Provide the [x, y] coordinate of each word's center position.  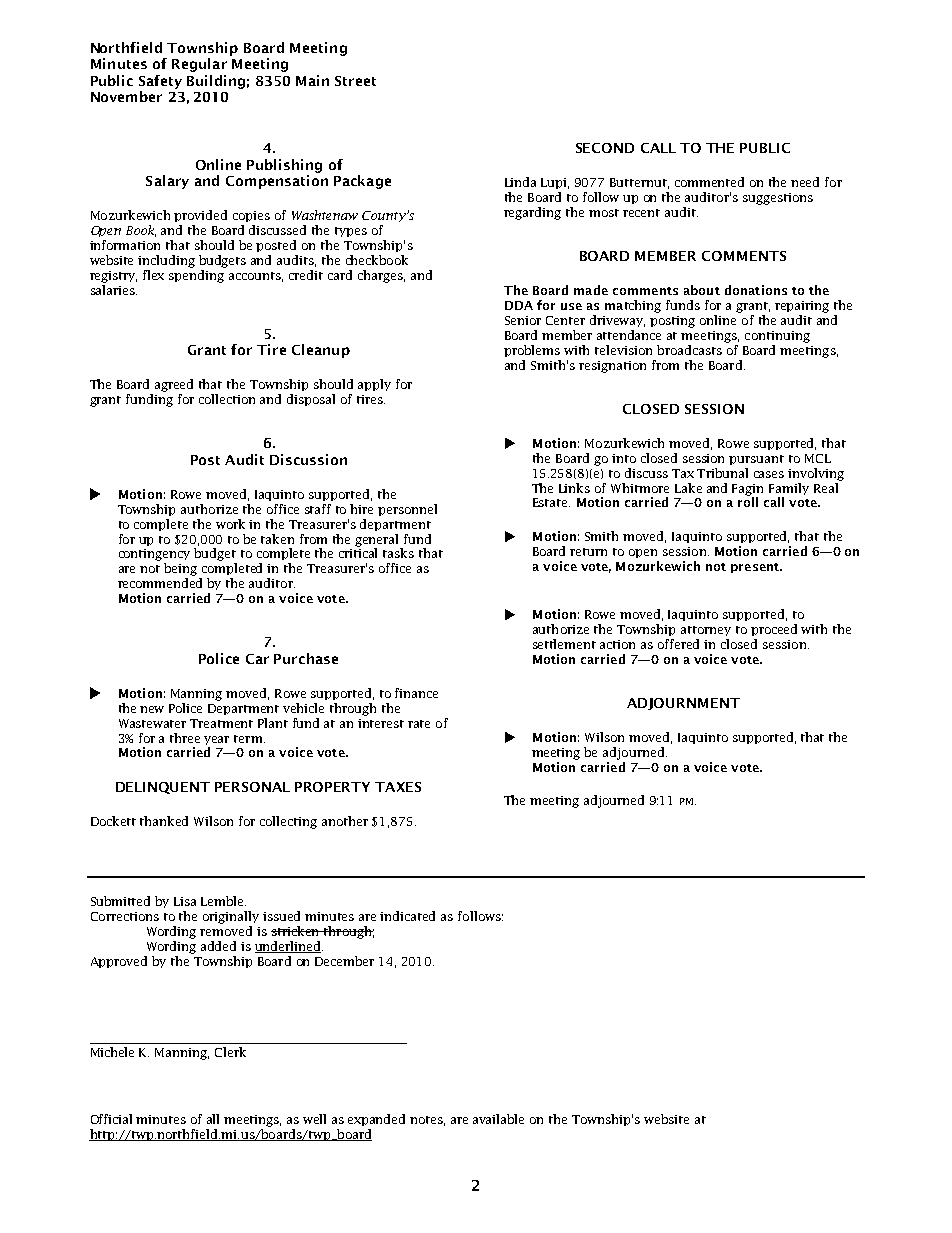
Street [355, 81]
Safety [160, 82]
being [180, 569]
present [756, 568]
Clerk [230, 1052]
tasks [398, 553]
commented [709, 182]
